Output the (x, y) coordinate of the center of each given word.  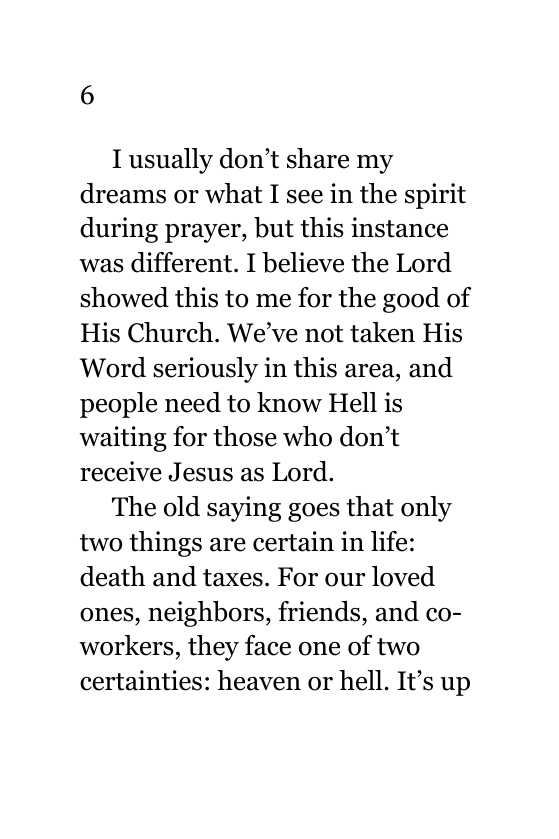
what (233, 193)
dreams (123, 193)
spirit (435, 196)
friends (320, 611)
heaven (259, 680)
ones (108, 615)
